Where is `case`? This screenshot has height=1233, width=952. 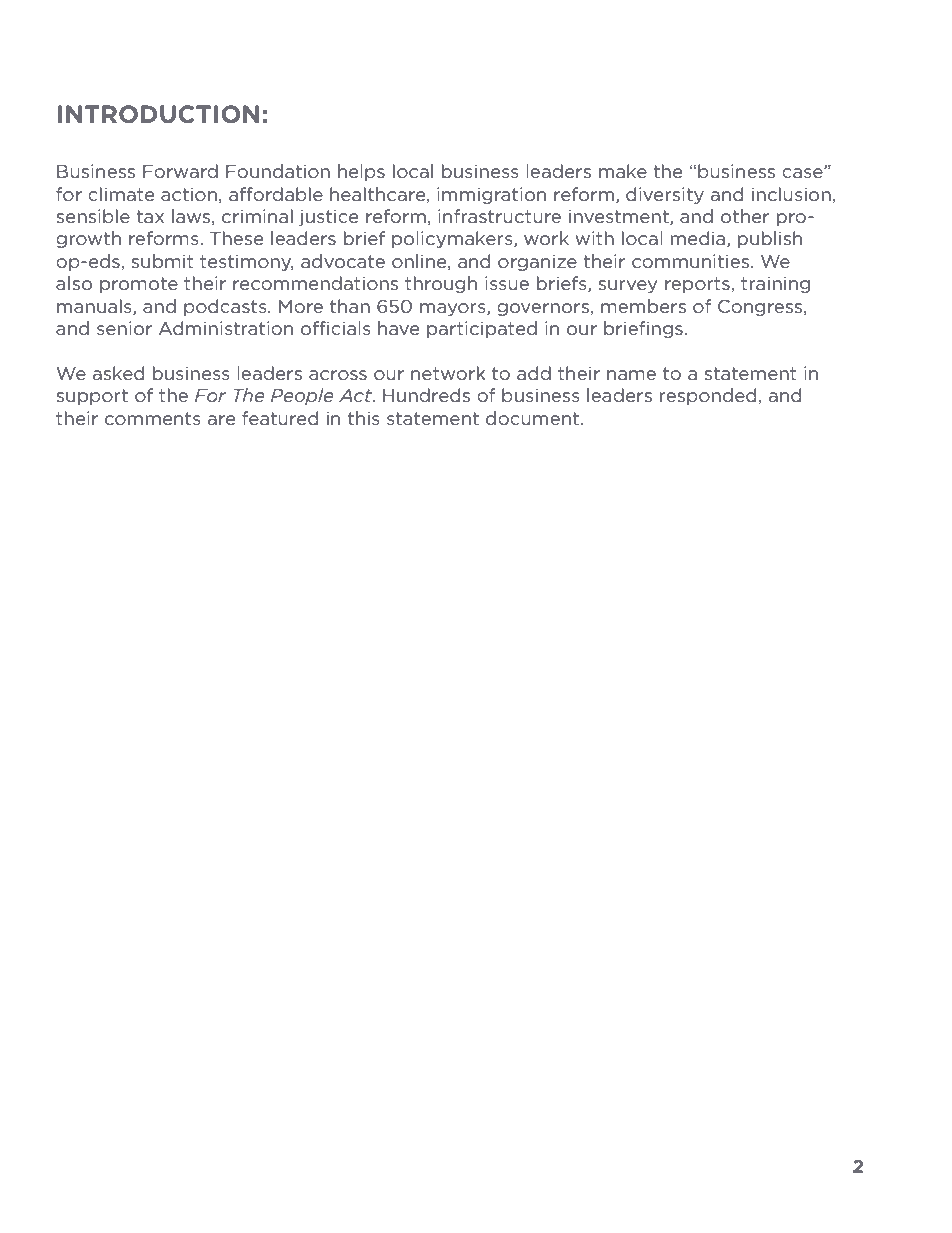
case is located at coordinates (803, 173).
